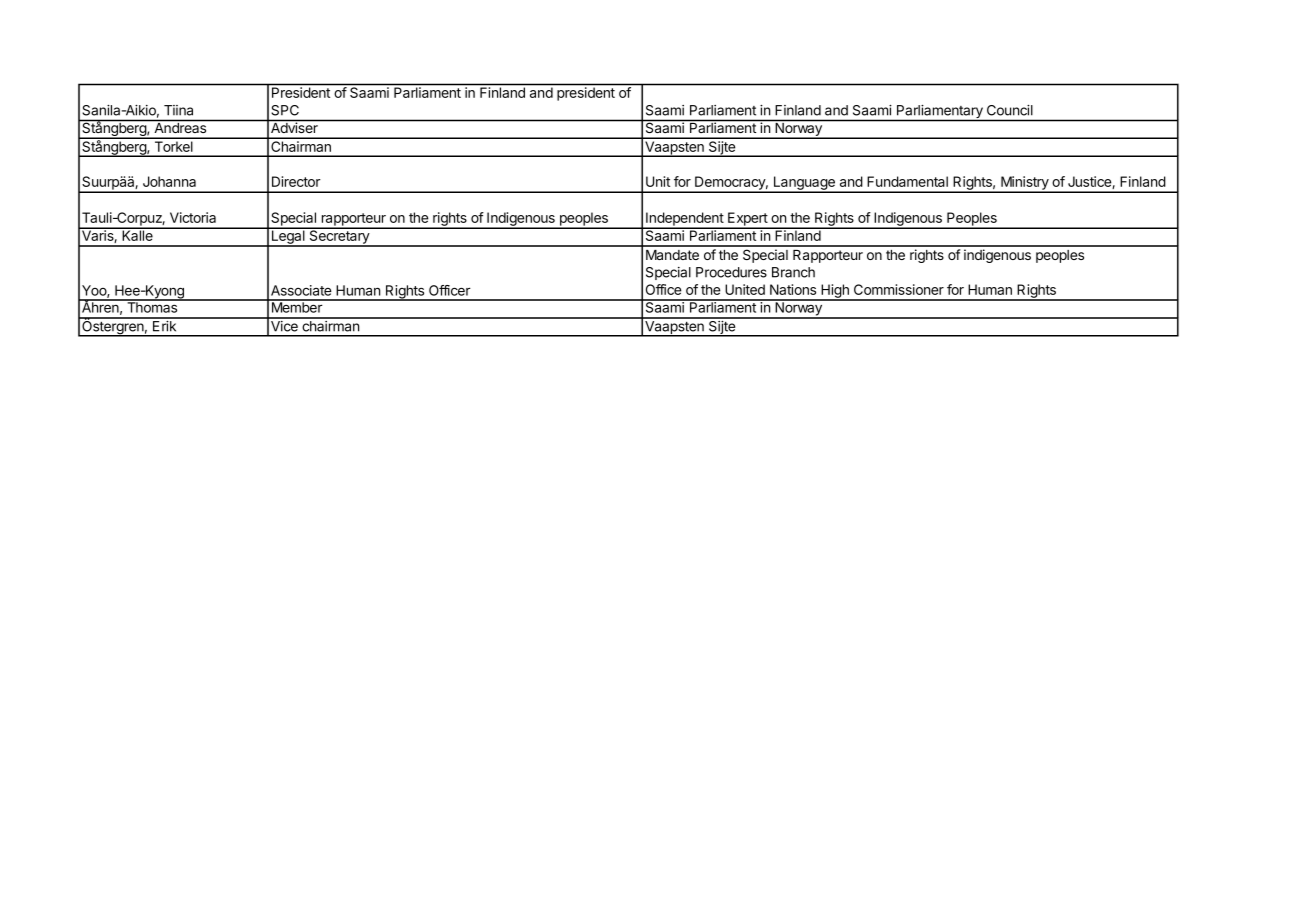 Image resolution: width=1307 pixels, height=924 pixels. What do you see at coordinates (684, 220) in the image?
I see `Independent` at bounding box center [684, 220].
